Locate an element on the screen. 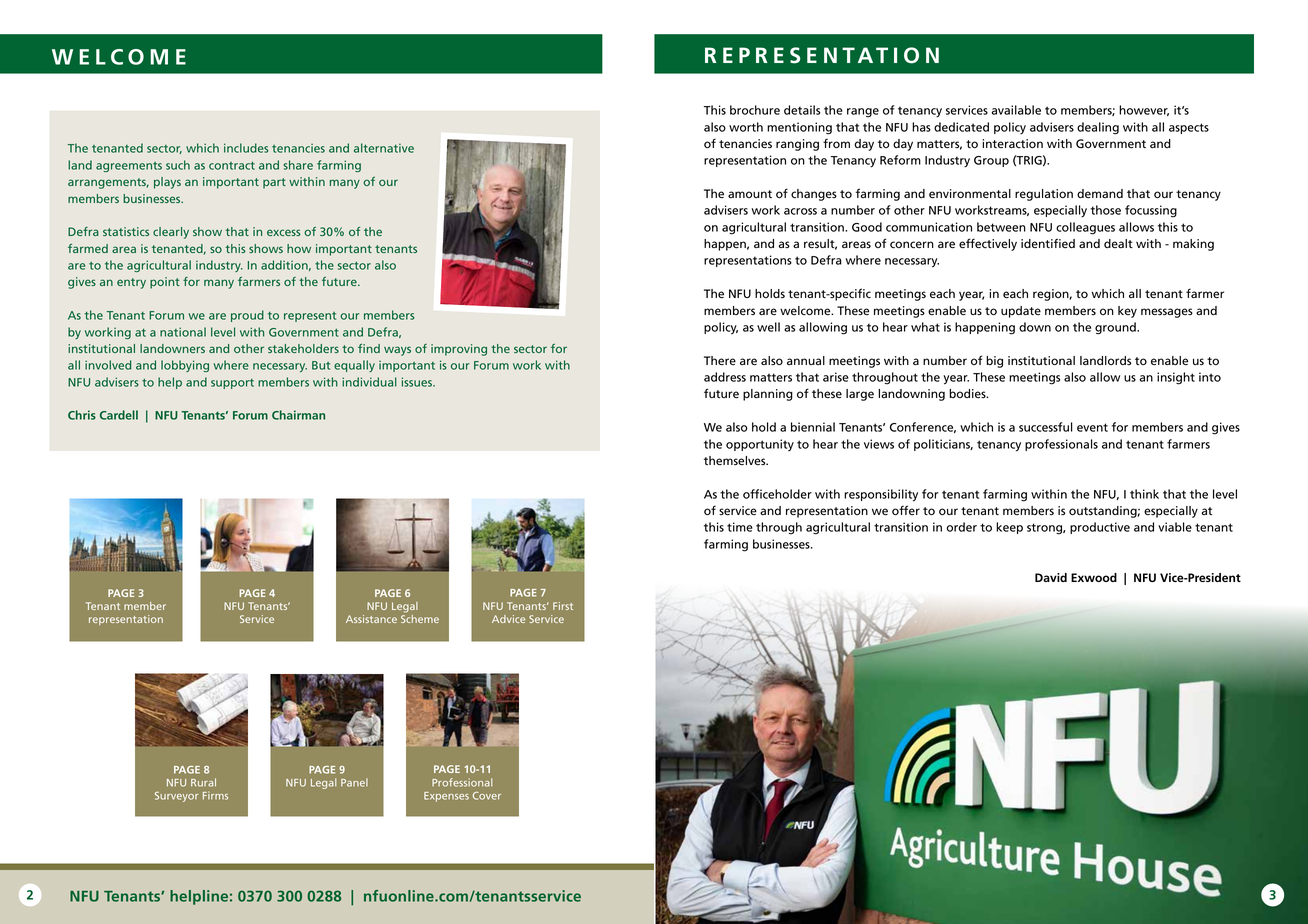 The height and width of the screenshot is (924, 1308). Cover is located at coordinates (487, 796).
